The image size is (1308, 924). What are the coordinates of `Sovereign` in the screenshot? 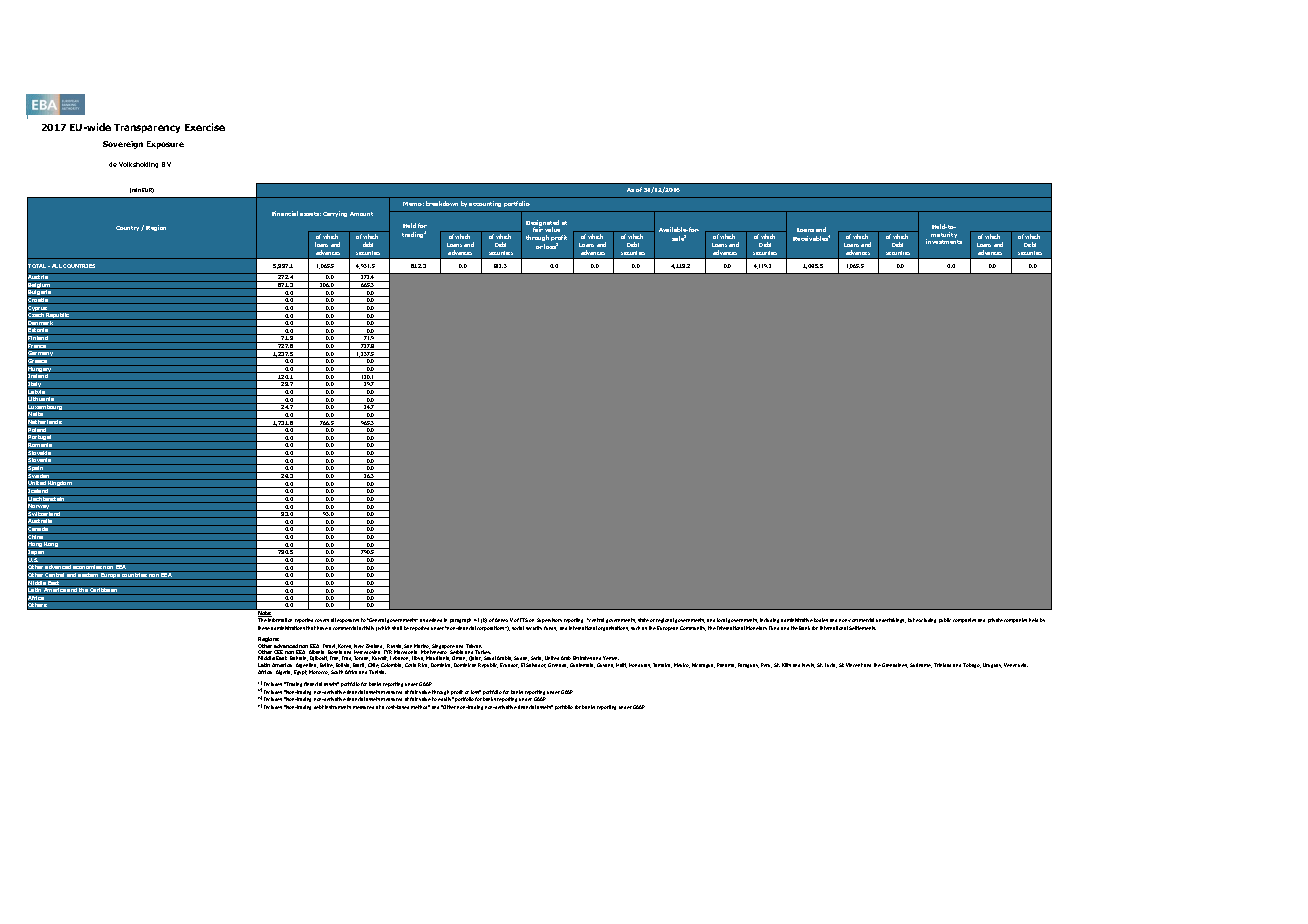 It's located at (123, 145).
